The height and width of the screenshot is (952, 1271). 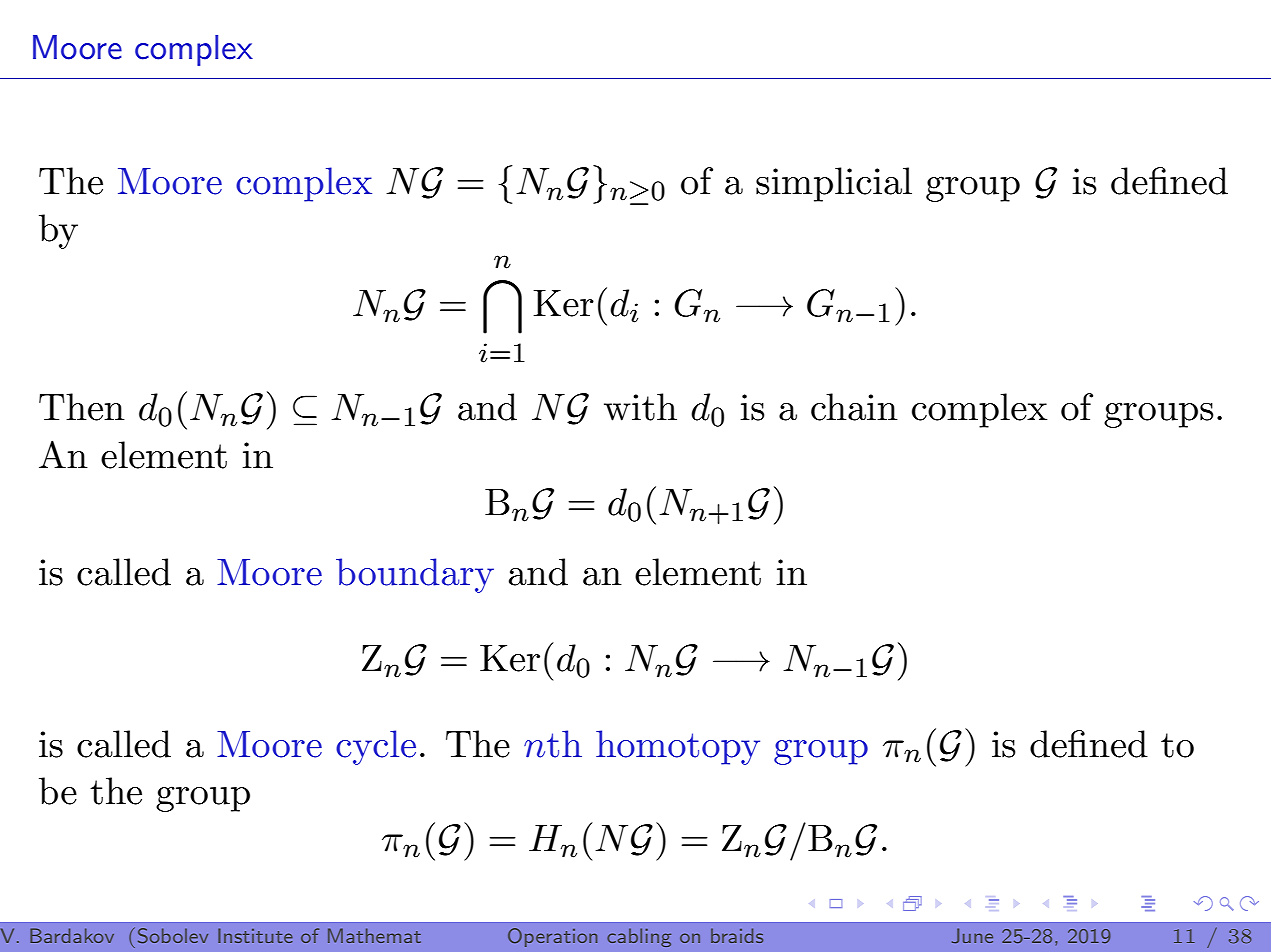 What do you see at coordinates (834, 184) in the screenshot?
I see `simplicial` at bounding box center [834, 184].
